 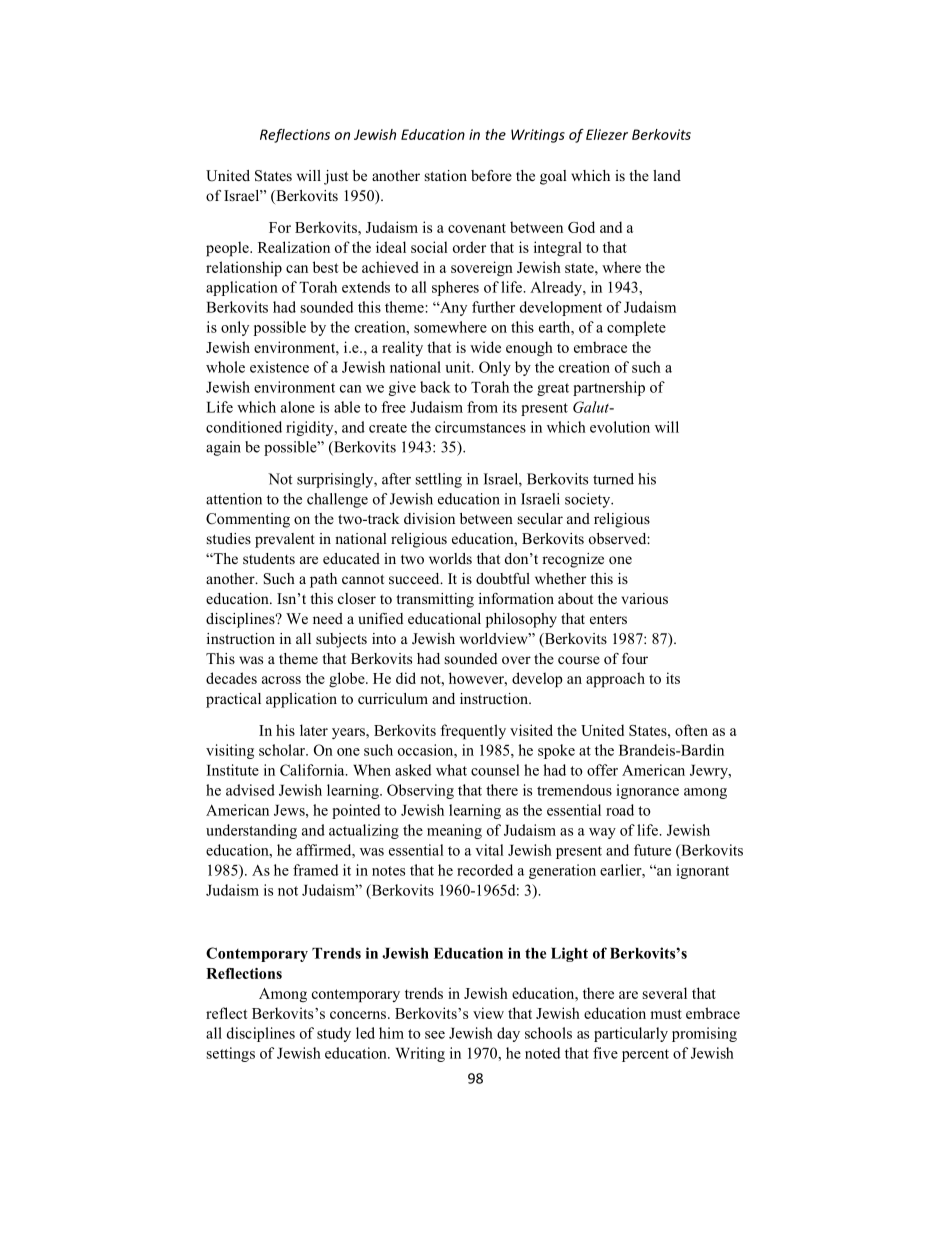 What do you see at coordinates (334, 1034) in the screenshot?
I see `study` at bounding box center [334, 1034].
